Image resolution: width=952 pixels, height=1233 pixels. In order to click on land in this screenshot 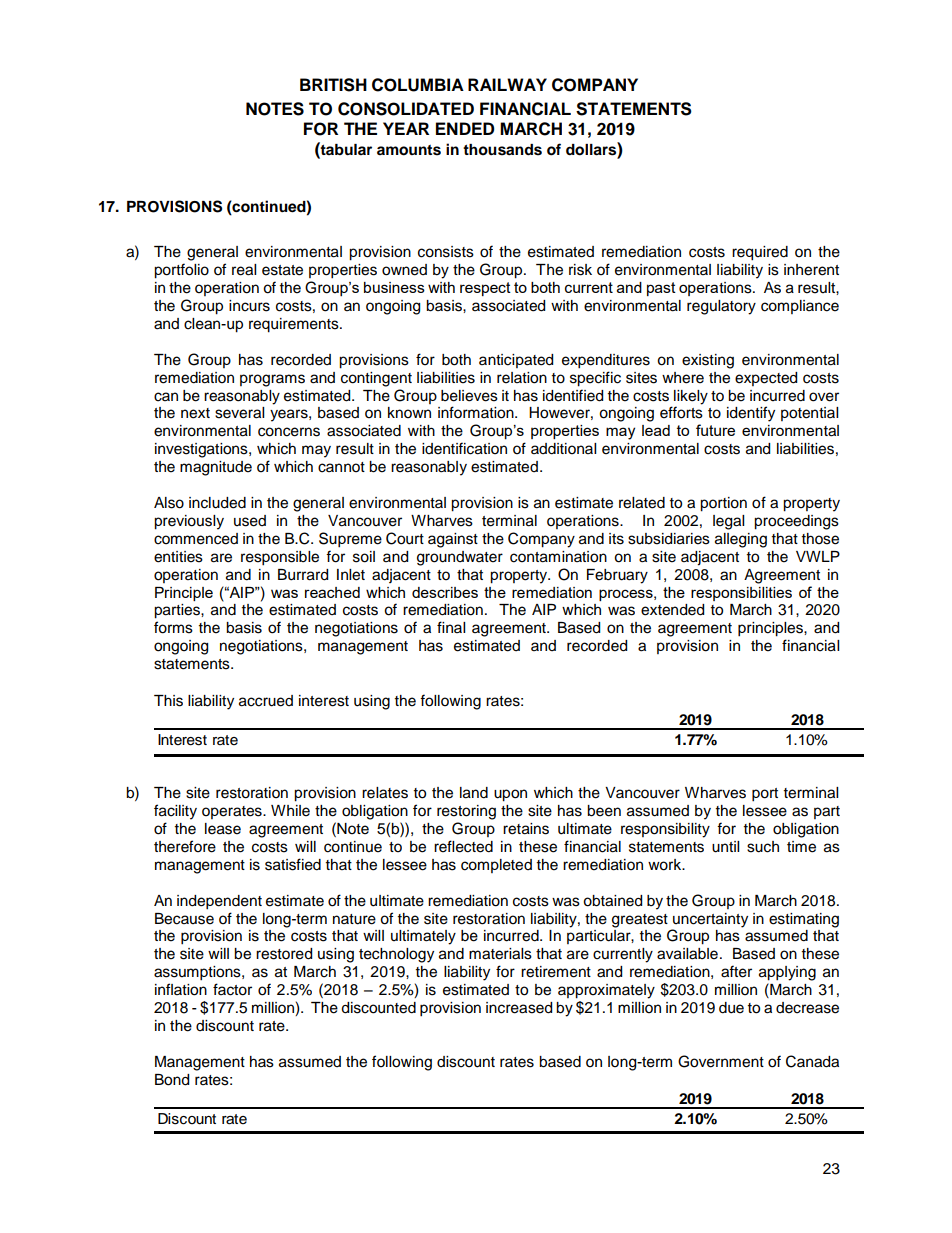, I will do `click(474, 793)`.
